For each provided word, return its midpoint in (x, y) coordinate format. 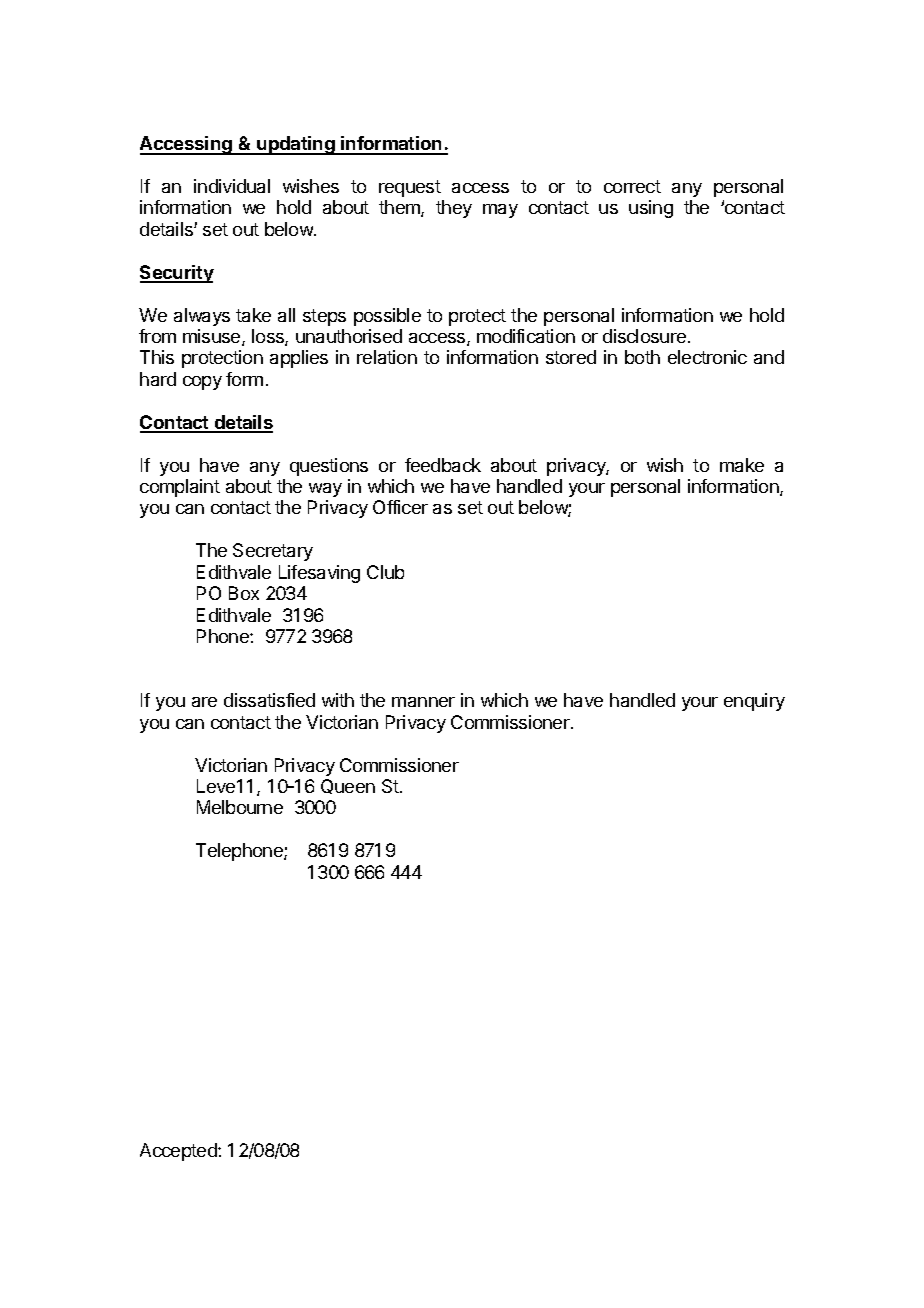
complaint (180, 488)
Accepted (179, 1152)
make (742, 465)
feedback (443, 465)
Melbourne (240, 807)
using (651, 209)
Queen (348, 786)
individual (232, 186)
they (454, 209)
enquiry (754, 702)
